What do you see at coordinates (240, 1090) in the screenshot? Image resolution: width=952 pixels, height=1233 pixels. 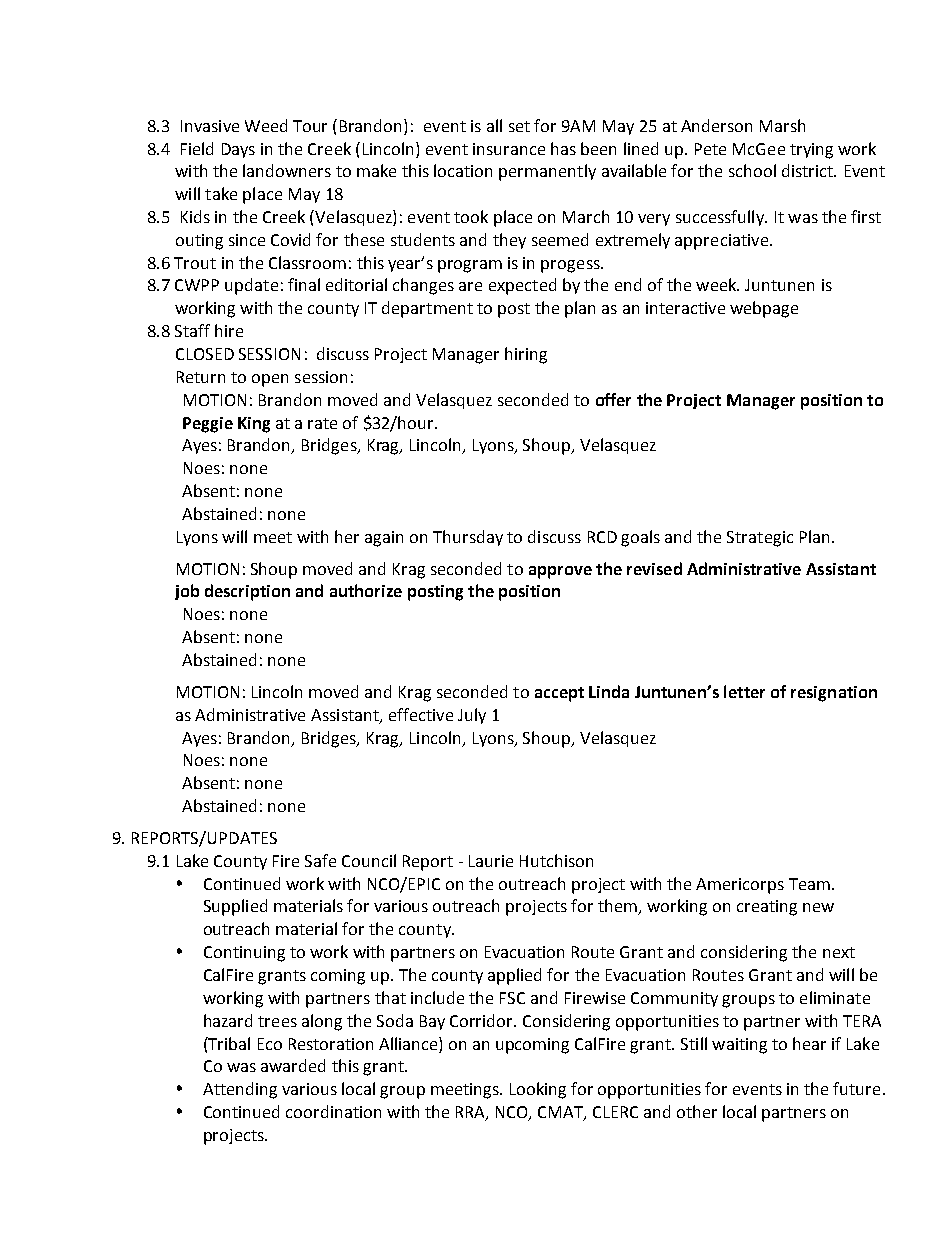 I see `Attending` at bounding box center [240, 1090].
